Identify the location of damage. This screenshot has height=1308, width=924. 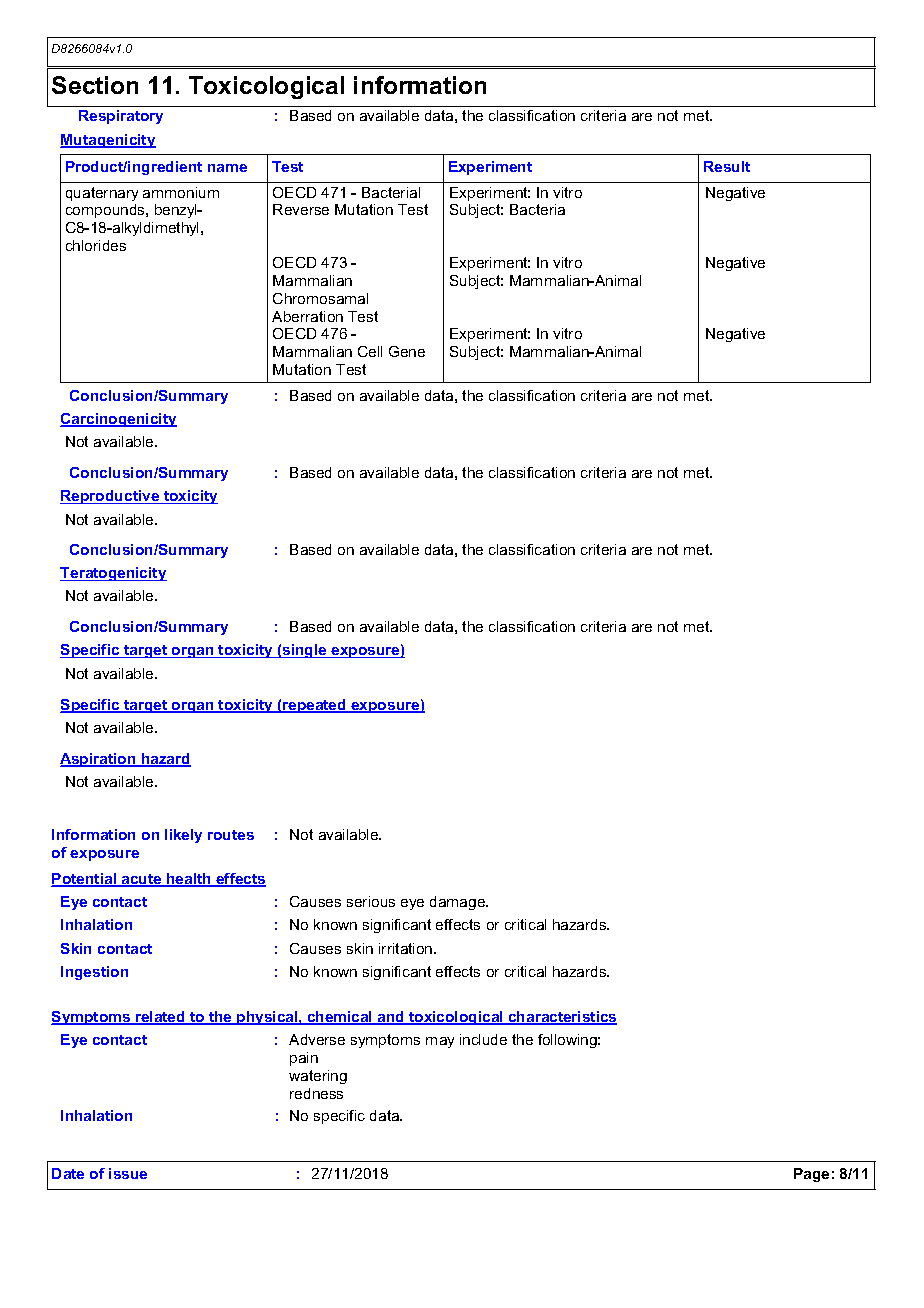
(459, 903).
